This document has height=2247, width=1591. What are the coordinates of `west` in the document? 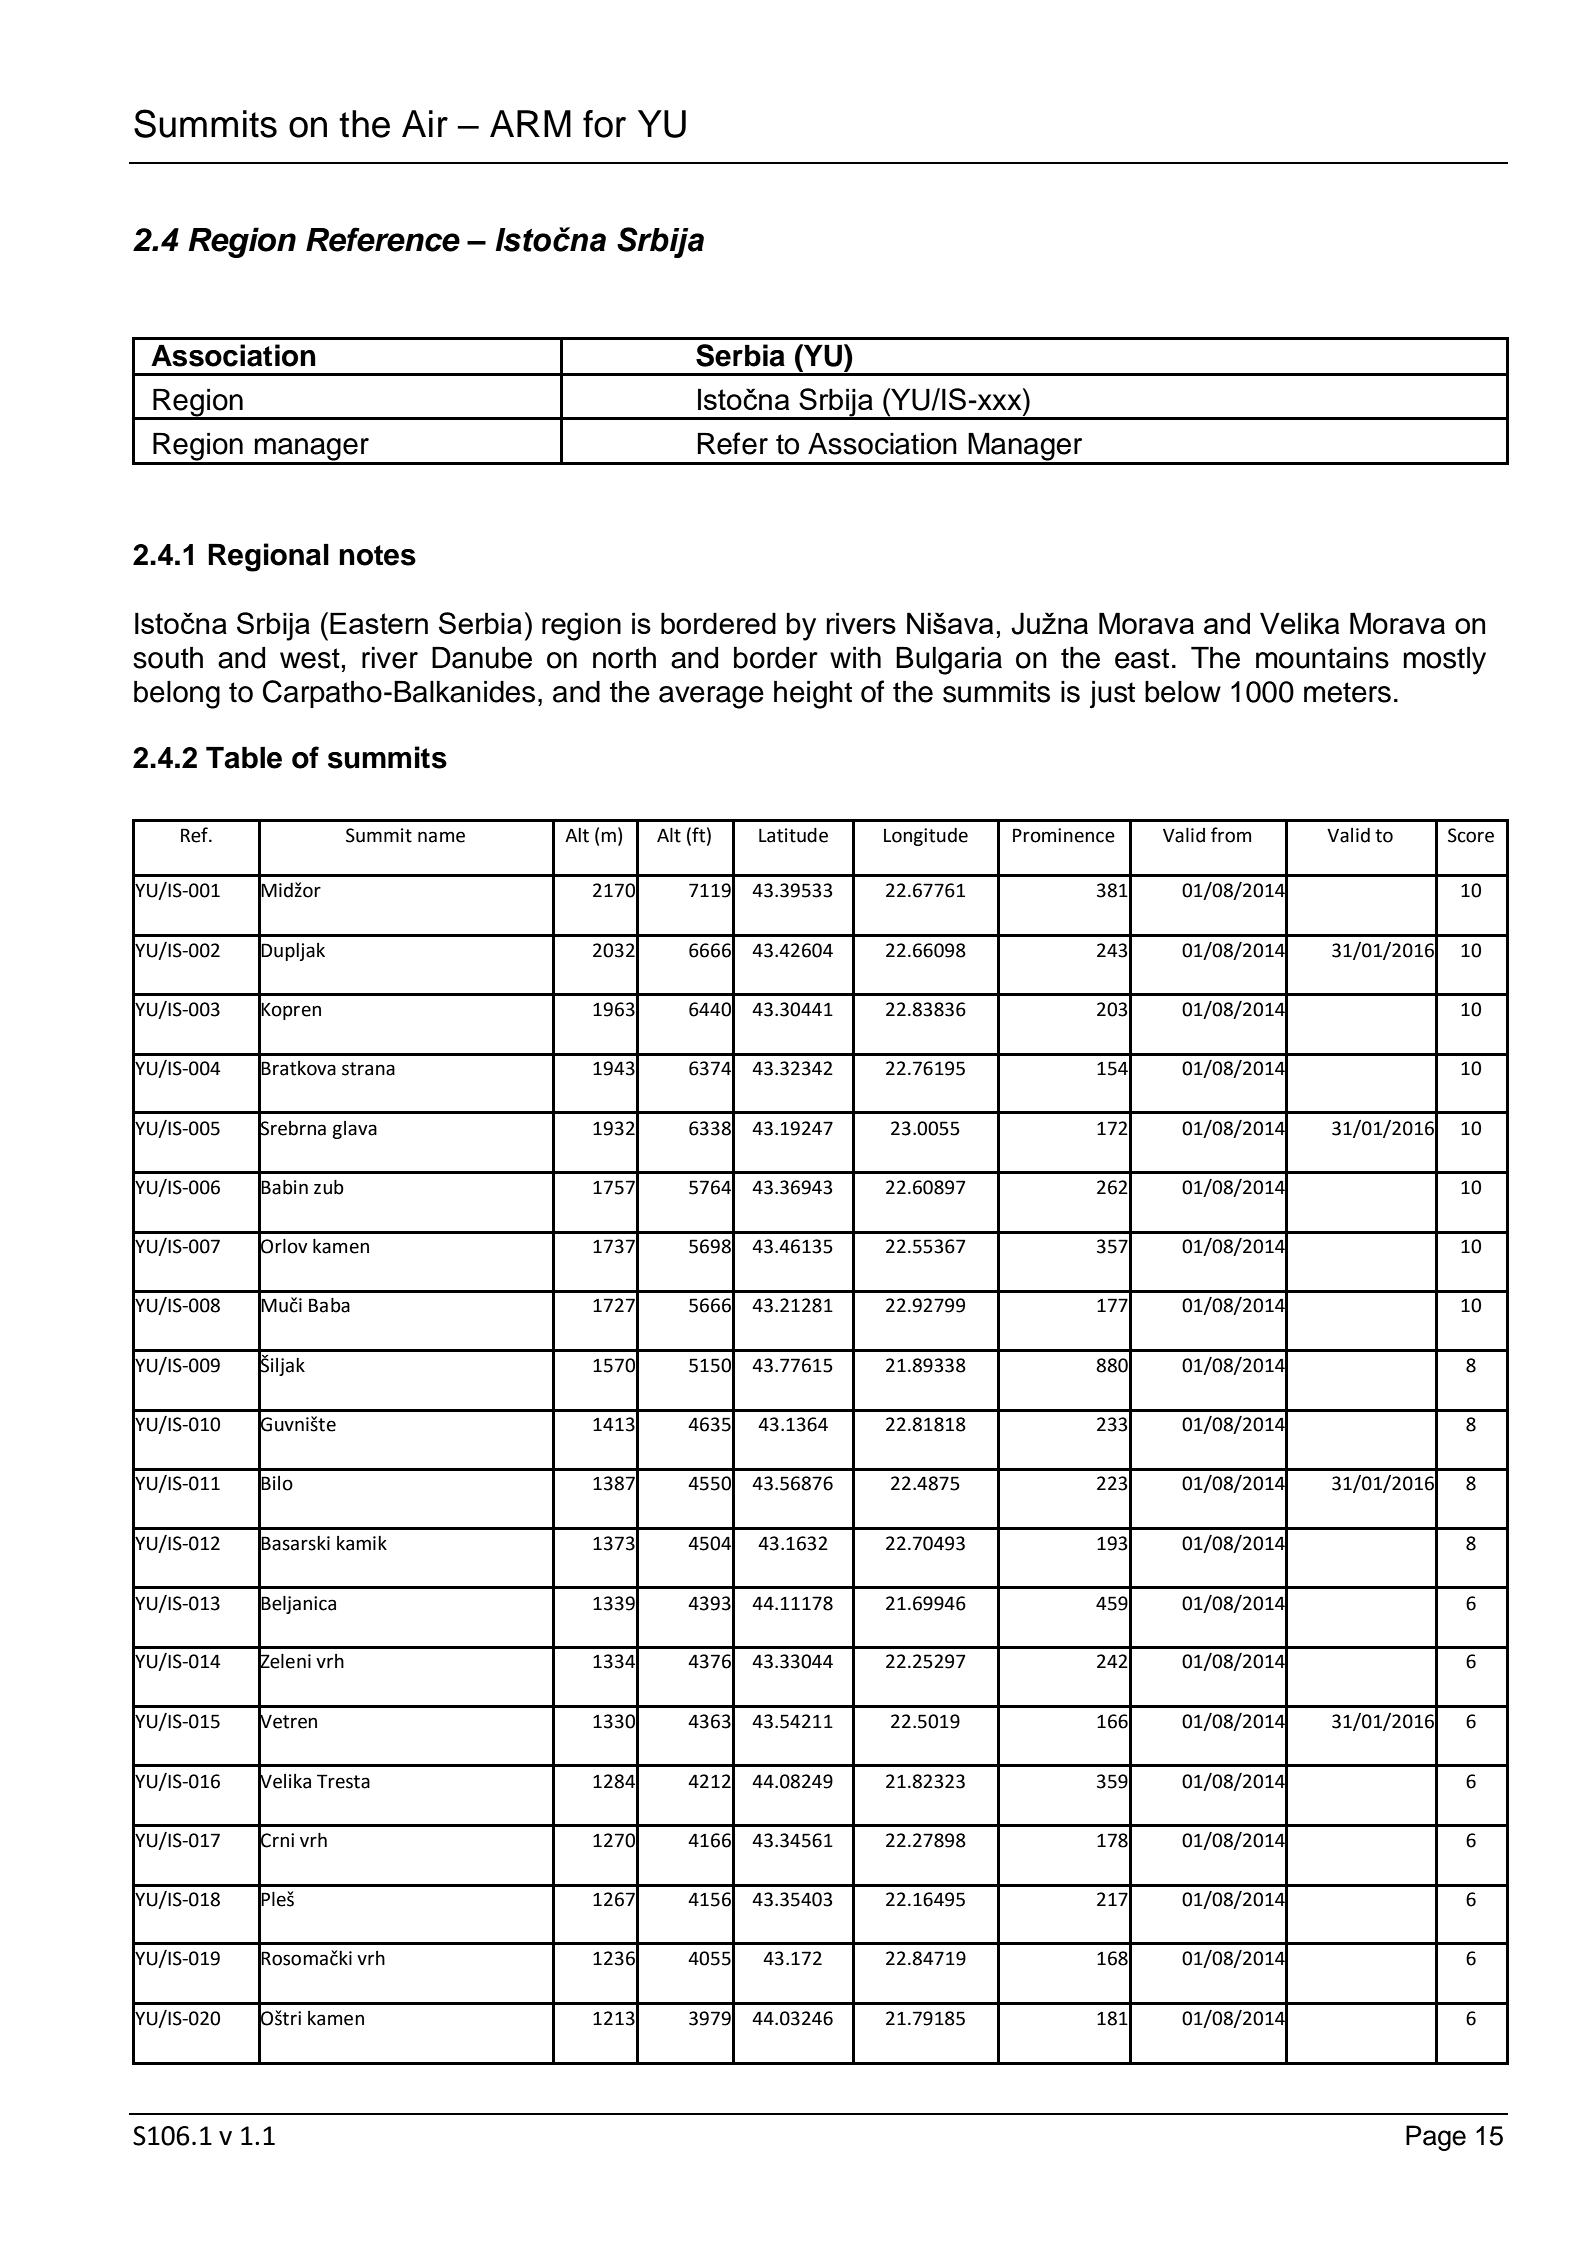 It's located at (311, 658).
